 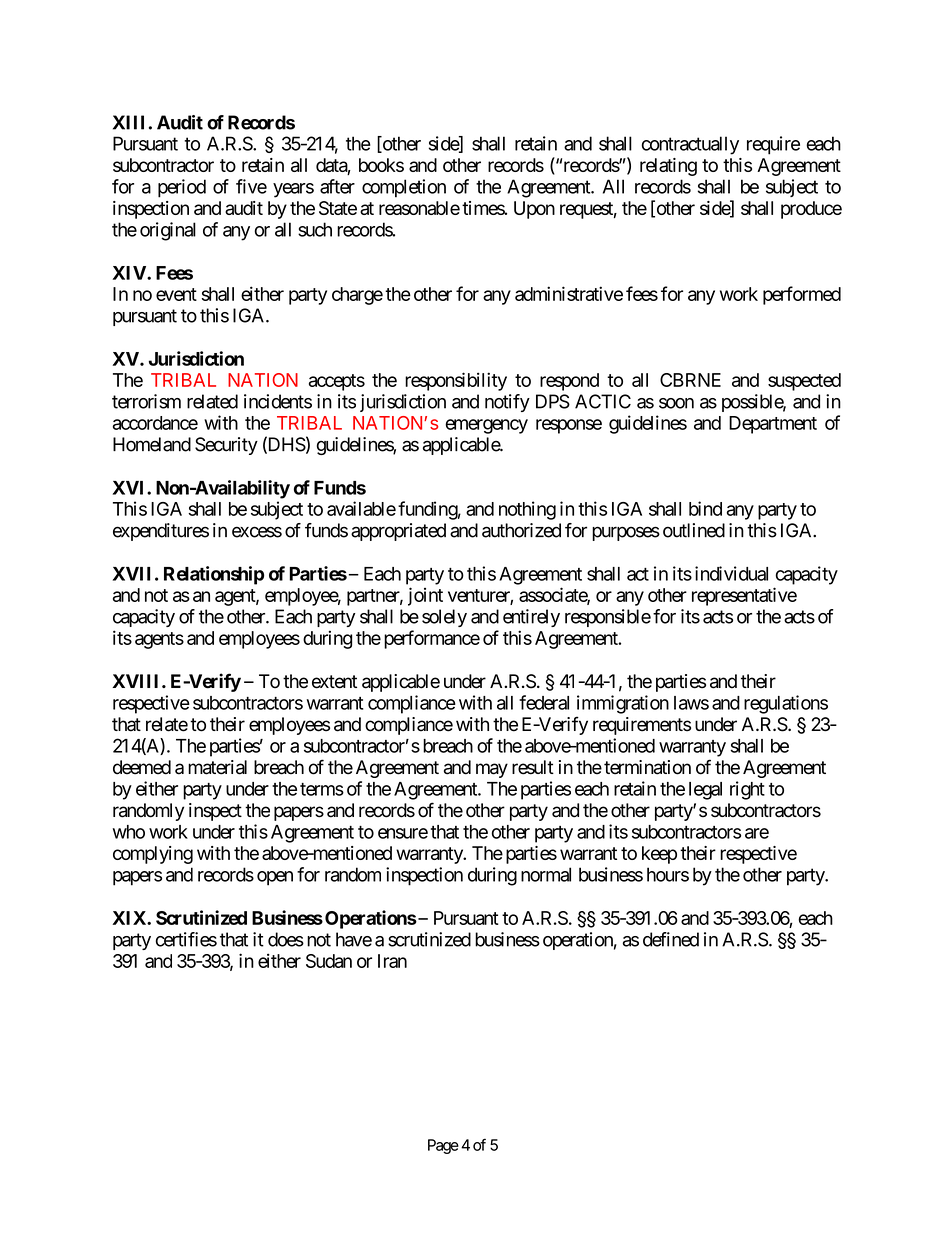 I want to click on completion, so click(x=404, y=188).
